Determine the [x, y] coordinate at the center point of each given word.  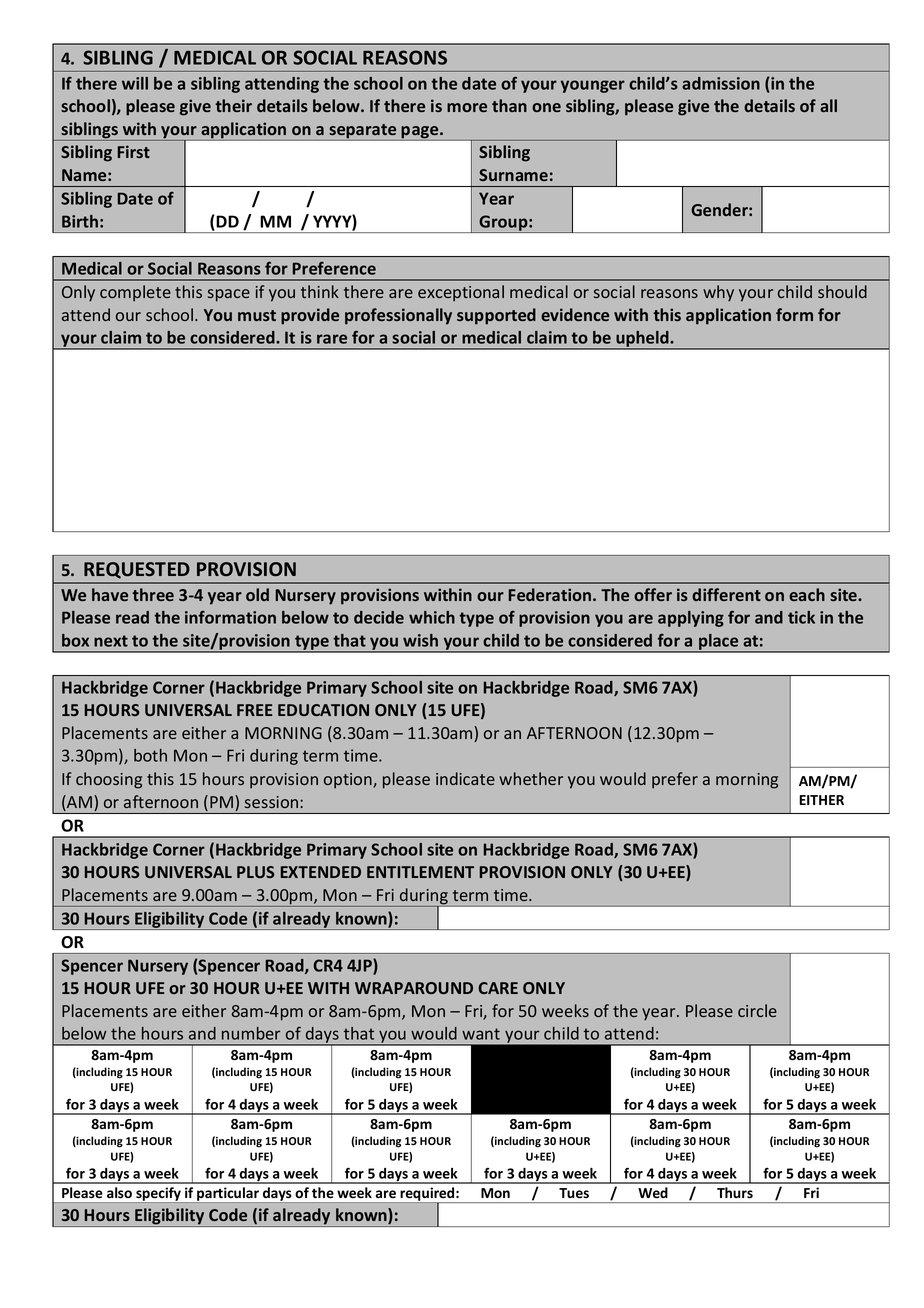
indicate [465, 778]
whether [531, 778]
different [726, 594]
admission [721, 83]
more [467, 107]
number [251, 1033]
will [135, 83]
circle [757, 1010]
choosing [109, 780]
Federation [549, 594]
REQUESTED [137, 570]
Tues [574, 1193]
